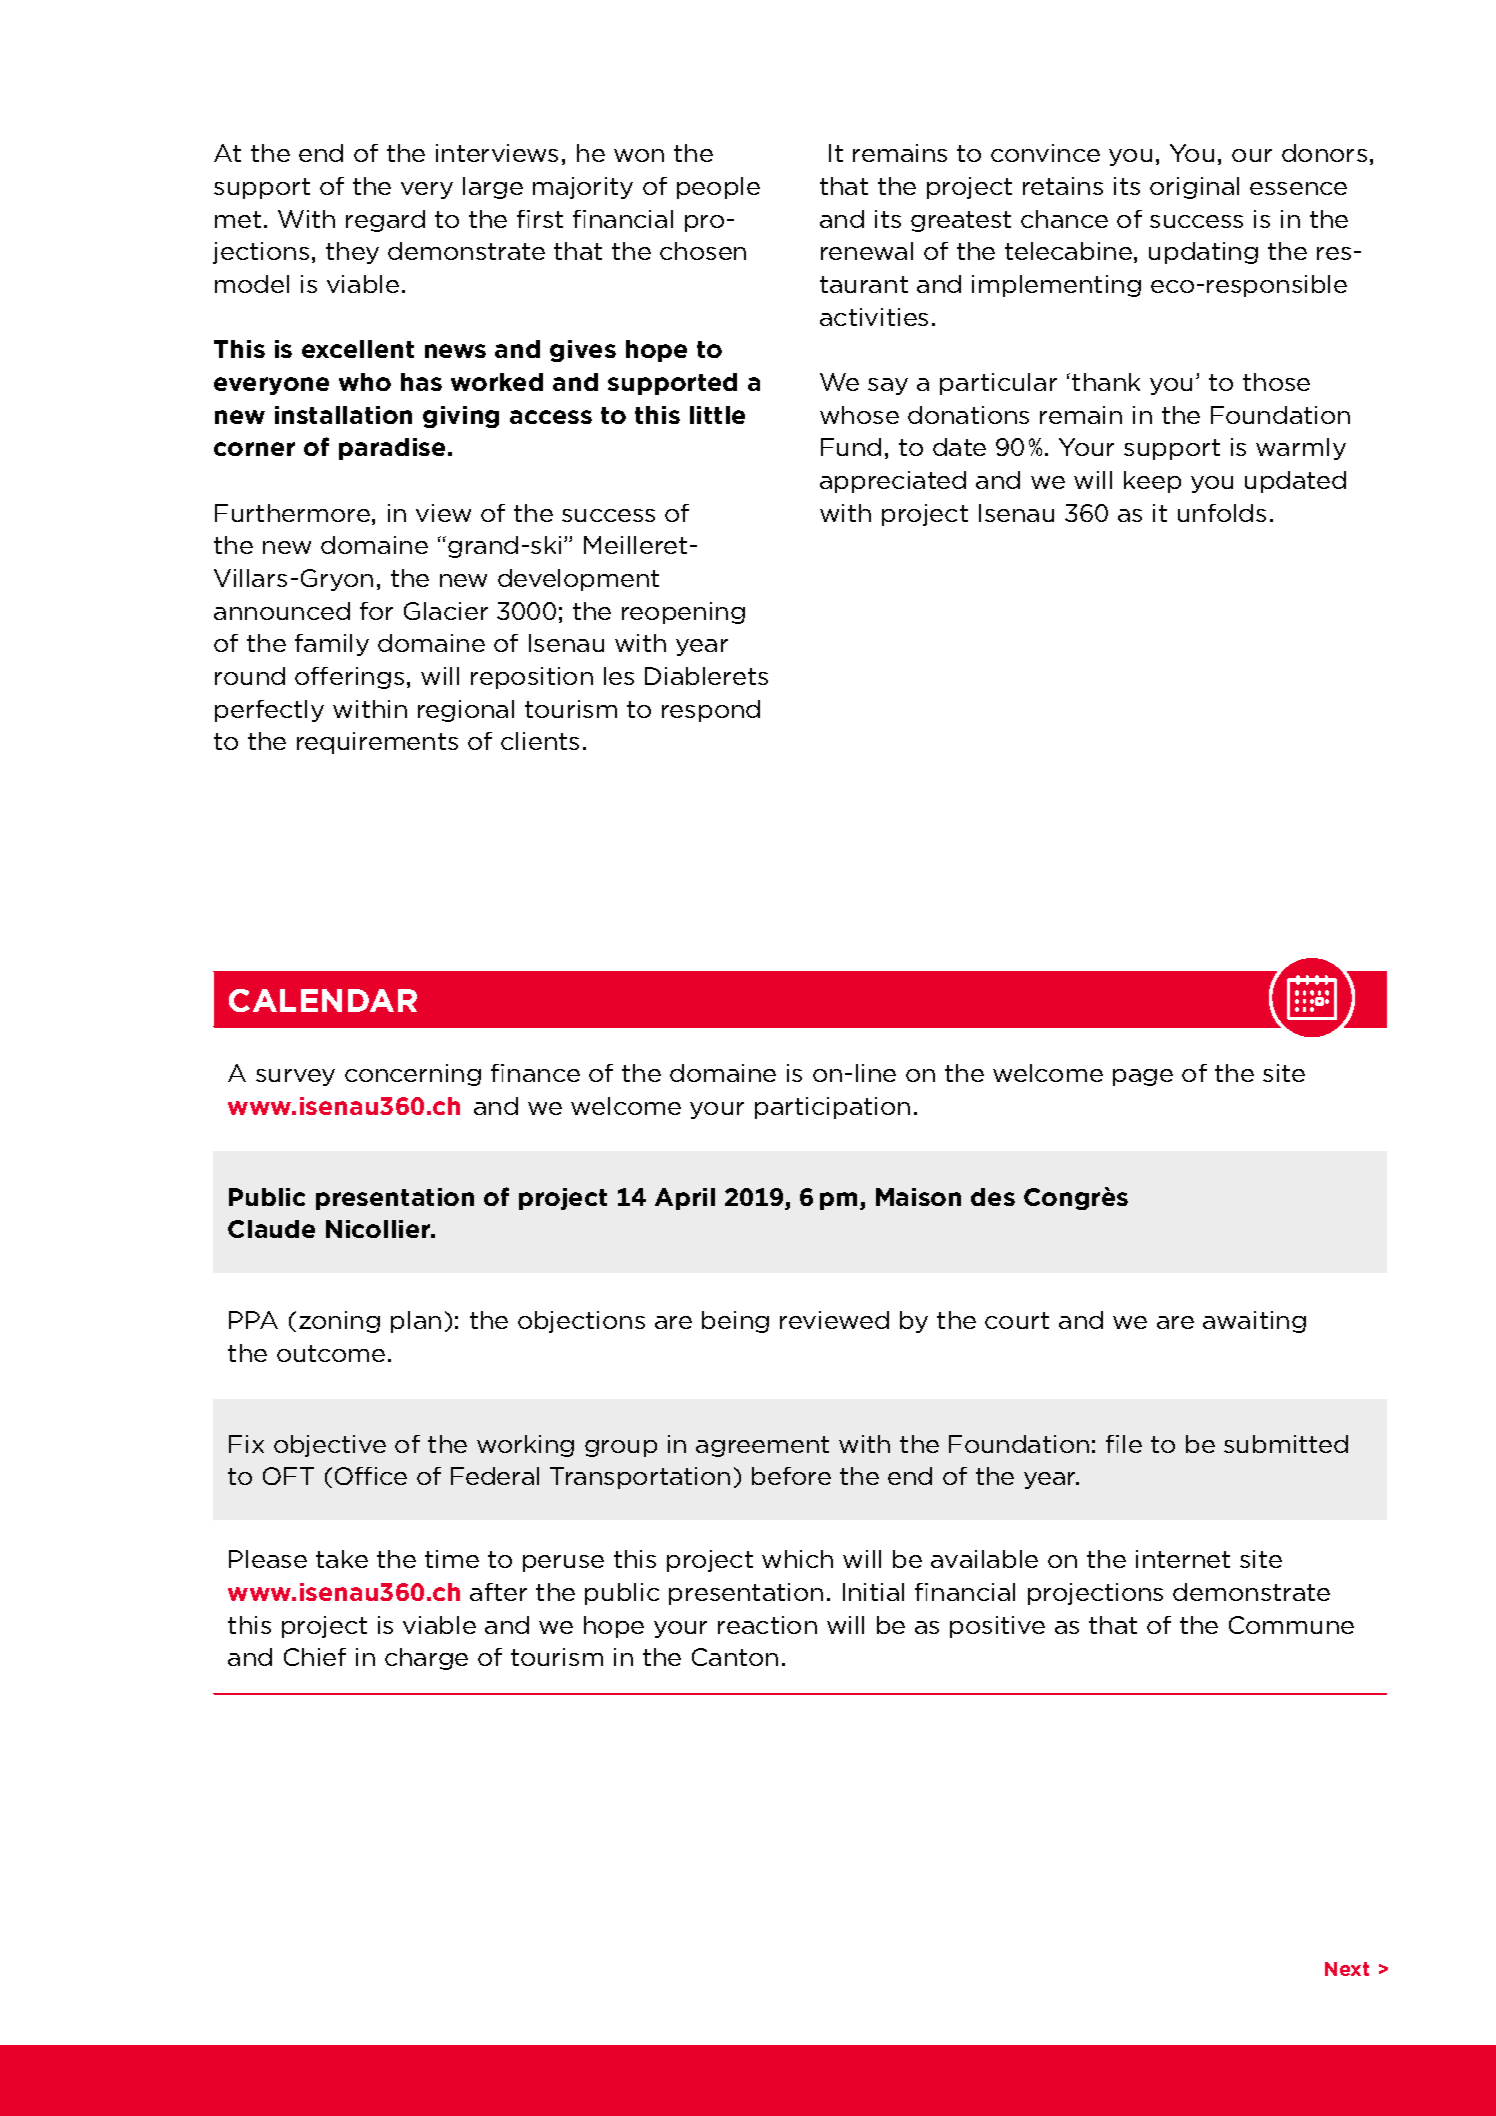 The width and height of the image is (1496, 2116). I want to click on Canton, so click(735, 1657).
